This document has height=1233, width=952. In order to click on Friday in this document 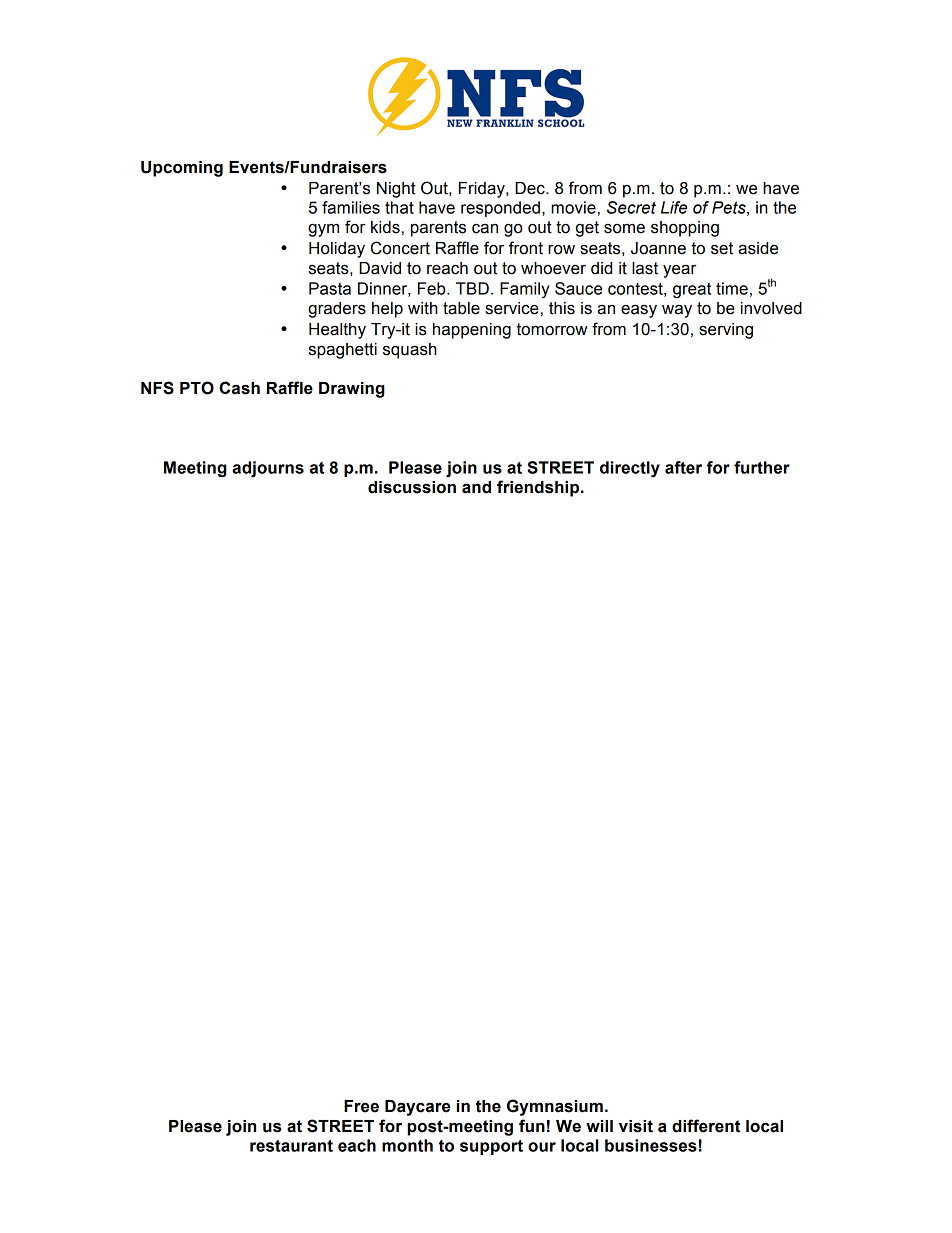, I will do `click(483, 190)`.
